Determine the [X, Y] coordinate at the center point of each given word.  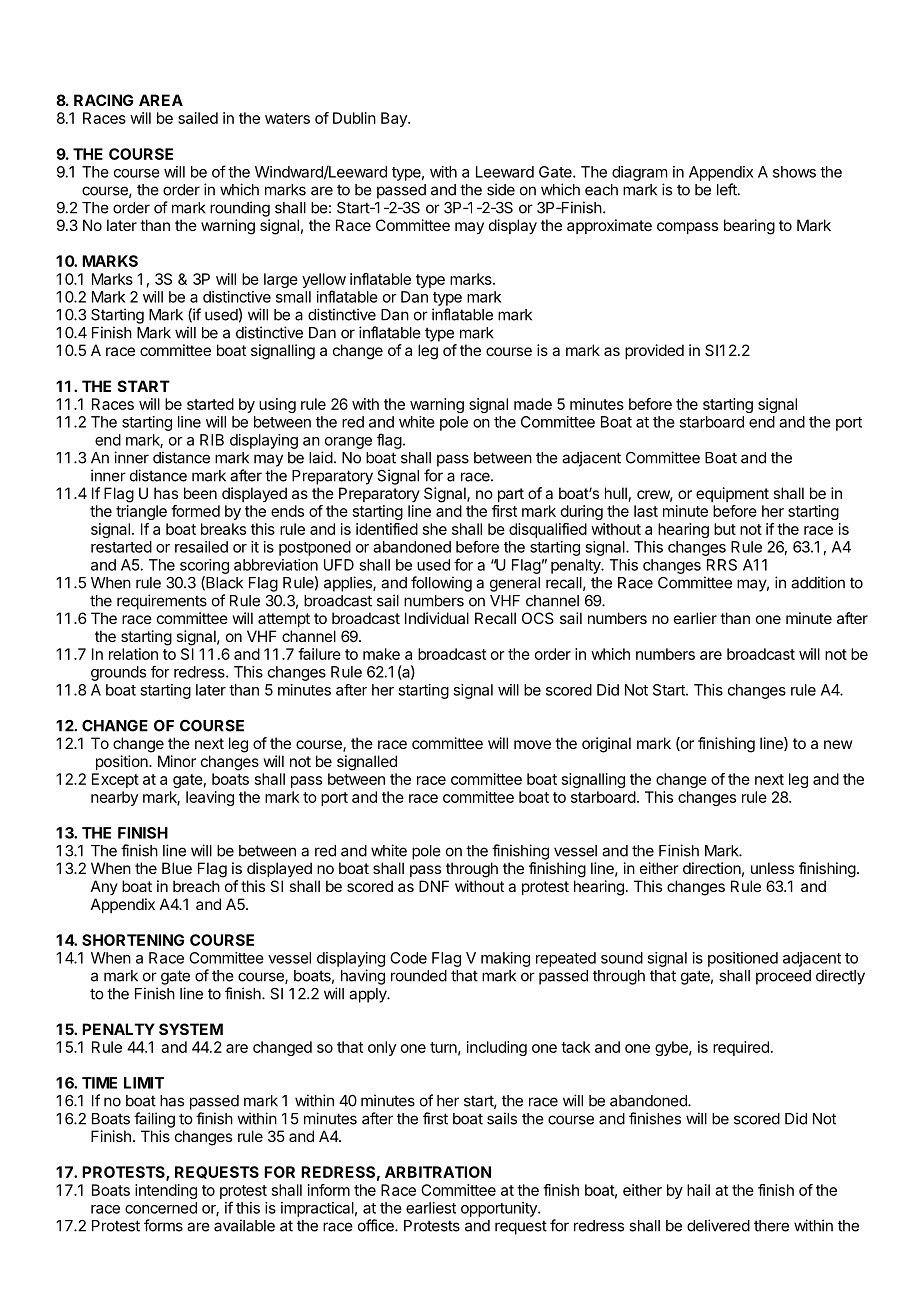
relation [133, 654]
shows [794, 172]
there [771, 1226]
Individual [437, 618]
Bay [395, 119]
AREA [161, 100]
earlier [695, 618]
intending [166, 1191]
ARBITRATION [438, 1172]
